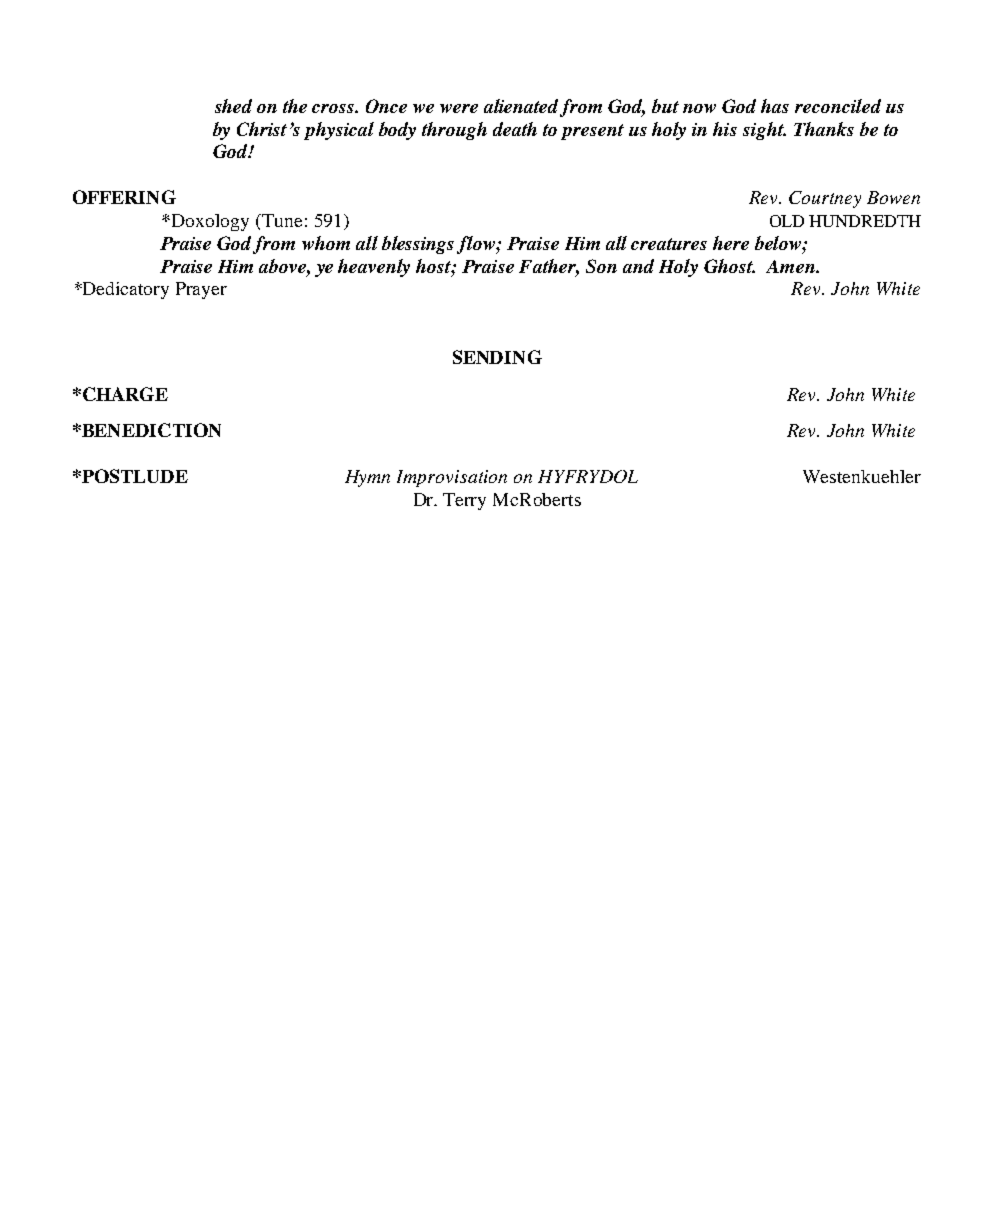 The image size is (1001, 1215). Describe the element at coordinates (824, 129) in the screenshot. I see `Thanks` at that location.
